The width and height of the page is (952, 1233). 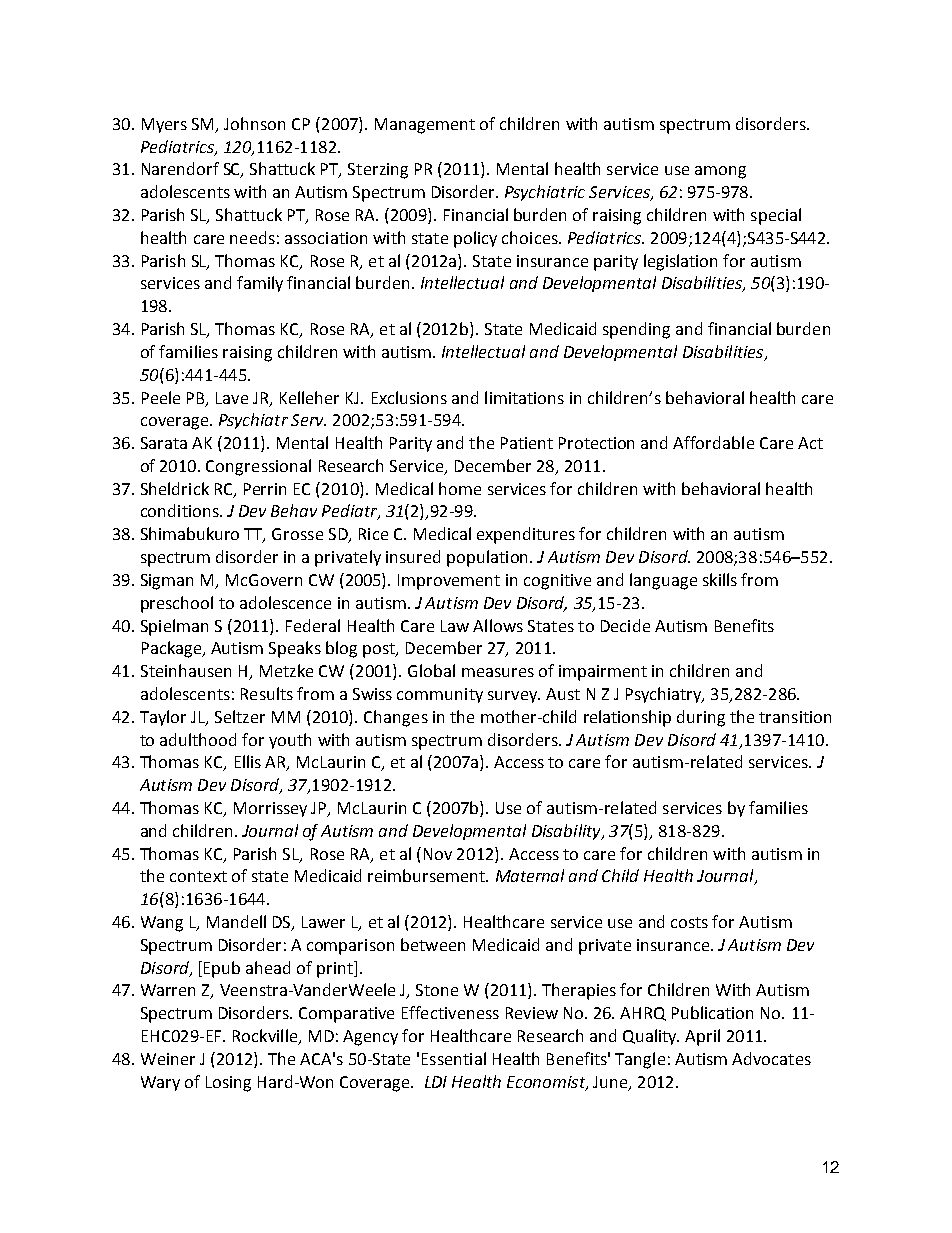 What do you see at coordinates (527, 443) in the page?
I see `Patient` at bounding box center [527, 443].
